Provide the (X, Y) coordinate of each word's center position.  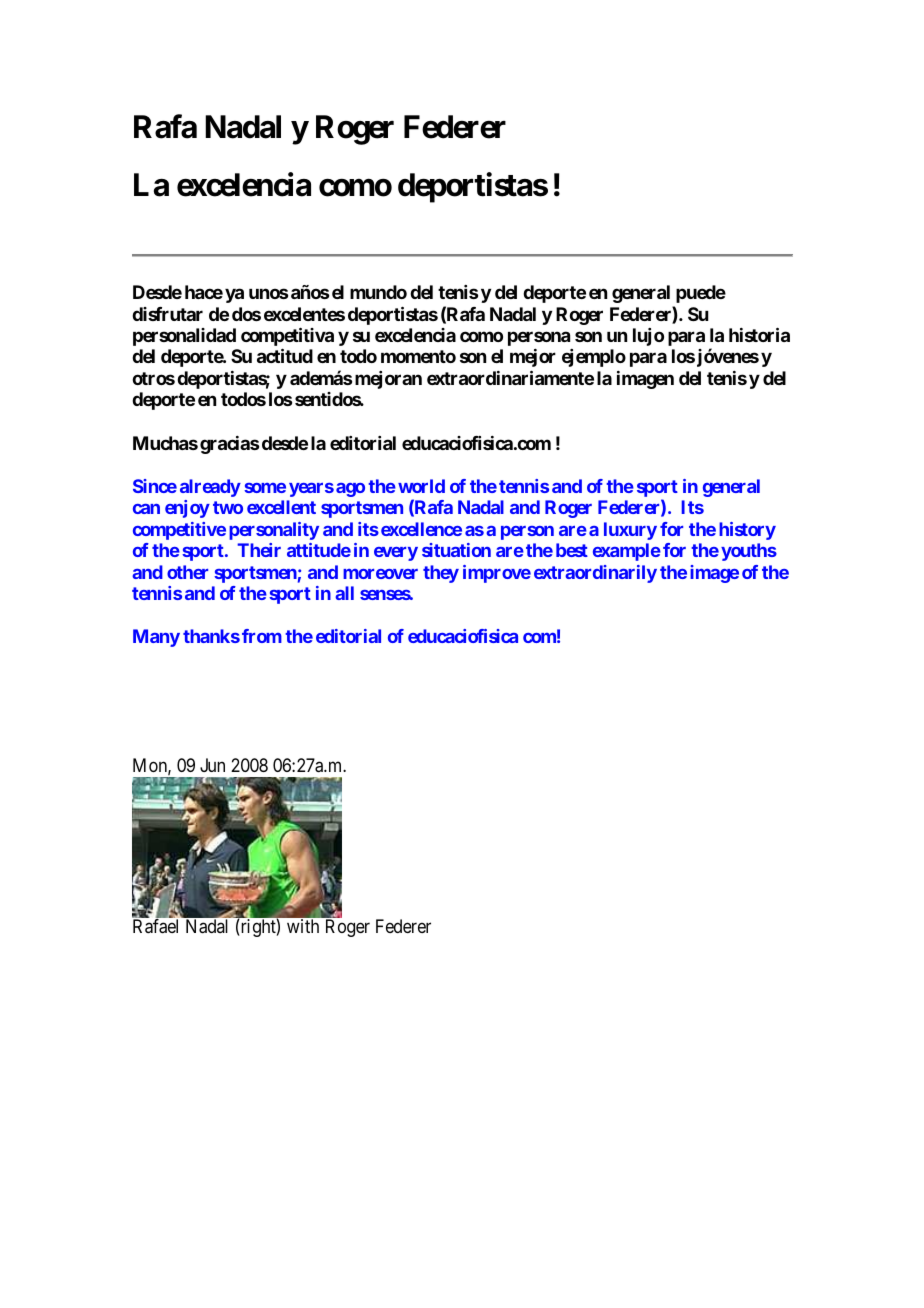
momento (418, 356)
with (303, 926)
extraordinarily (595, 574)
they (441, 574)
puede (701, 294)
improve (497, 574)
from (262, 636)
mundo (378, 292)
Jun (212, 765)
